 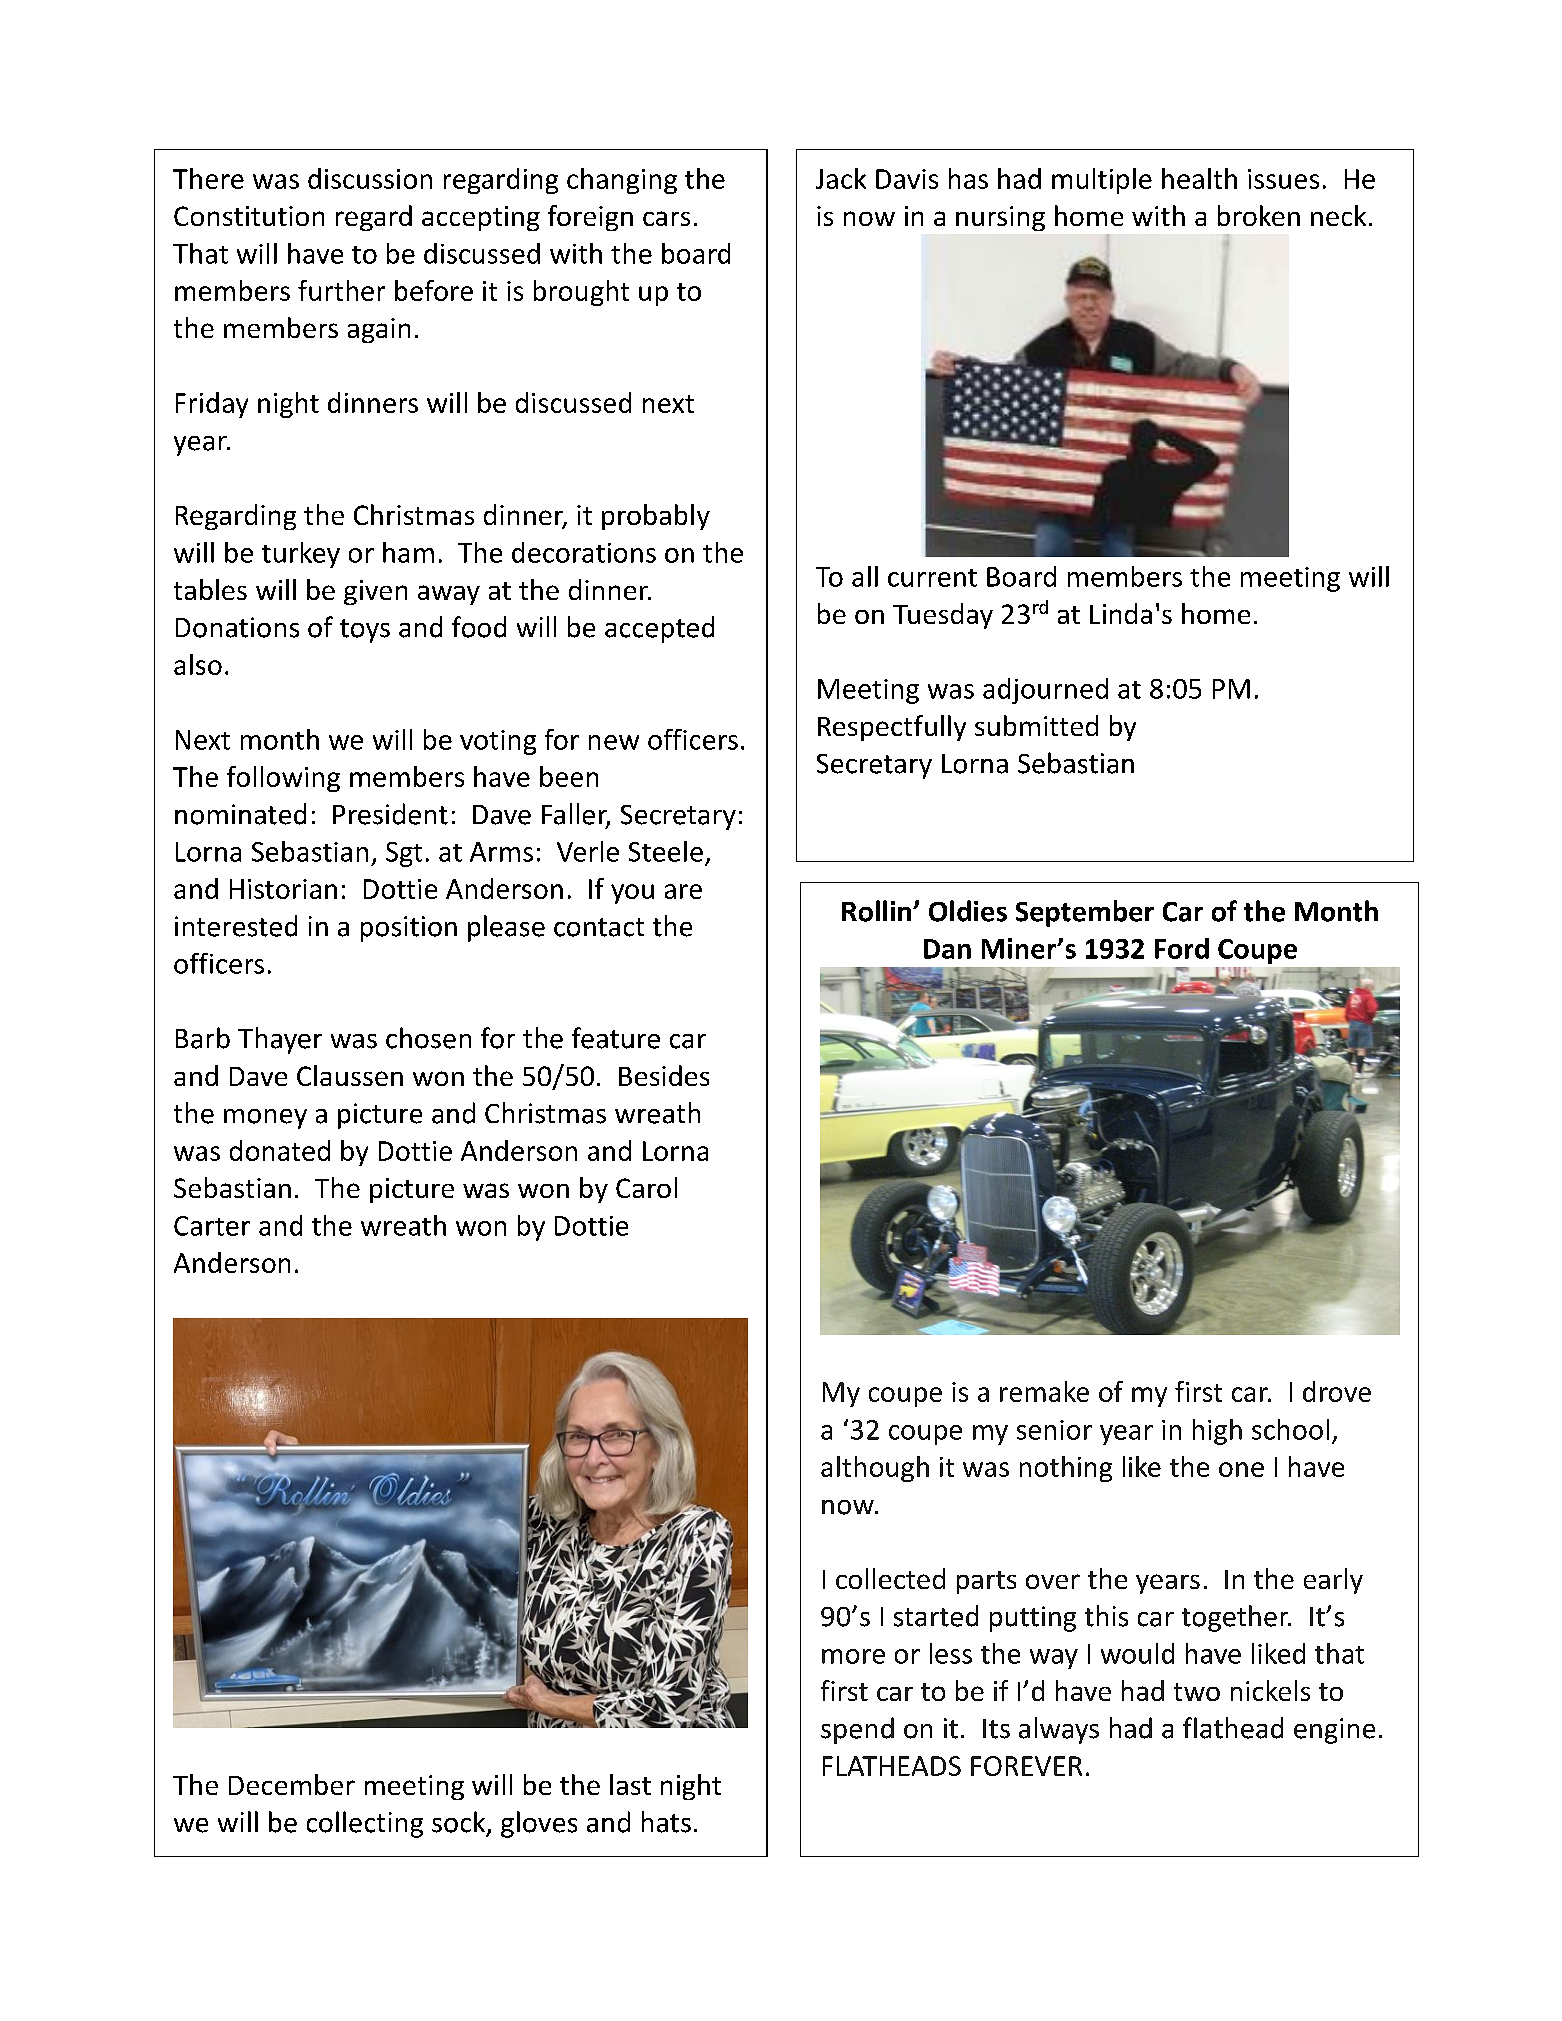 What do you see at coordinates (841, 178) in the image?
I see `Jack` at bounding box center [841, 178].
